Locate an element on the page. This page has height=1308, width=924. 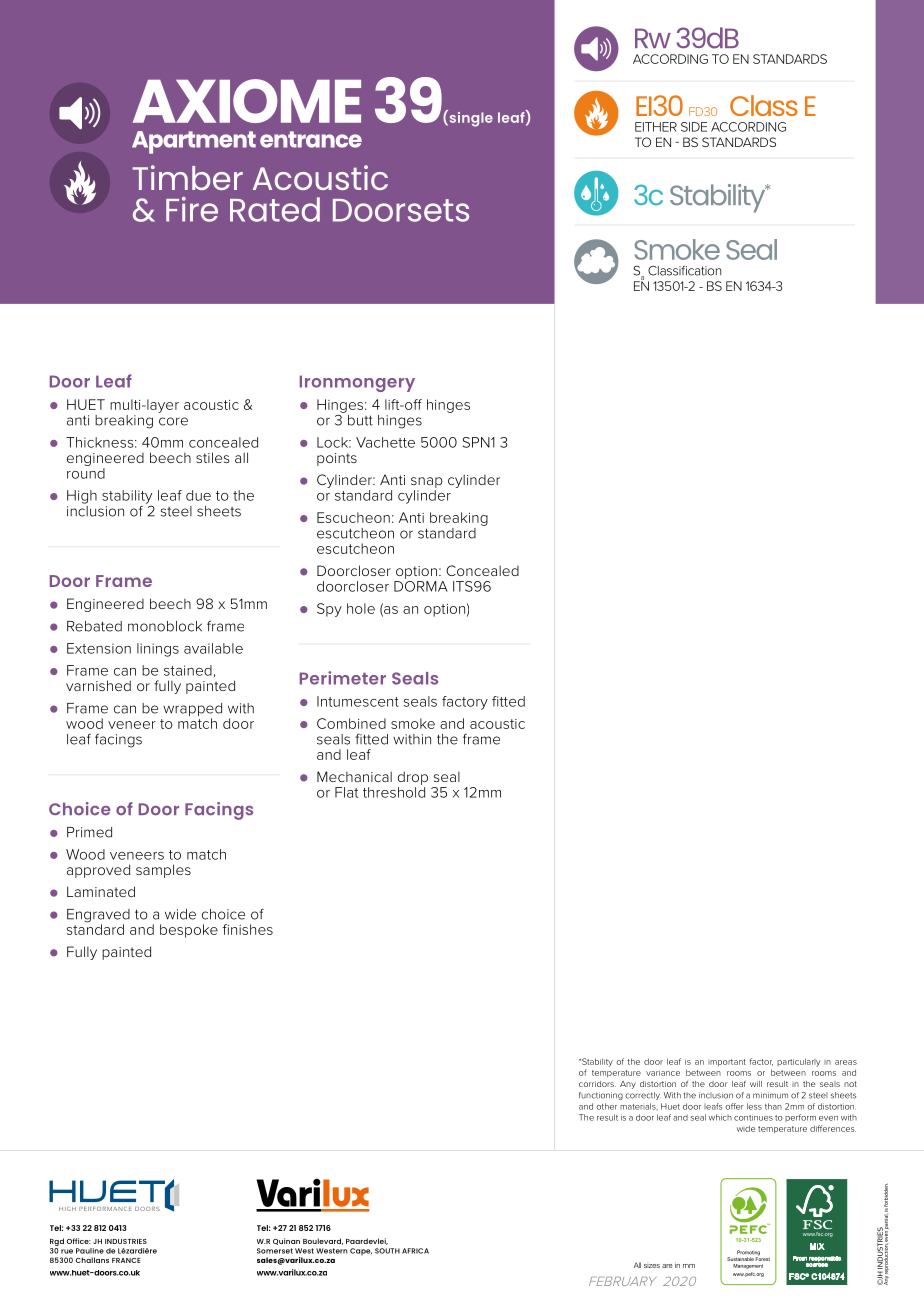
bespoke is located at coordinates (189, 931).
